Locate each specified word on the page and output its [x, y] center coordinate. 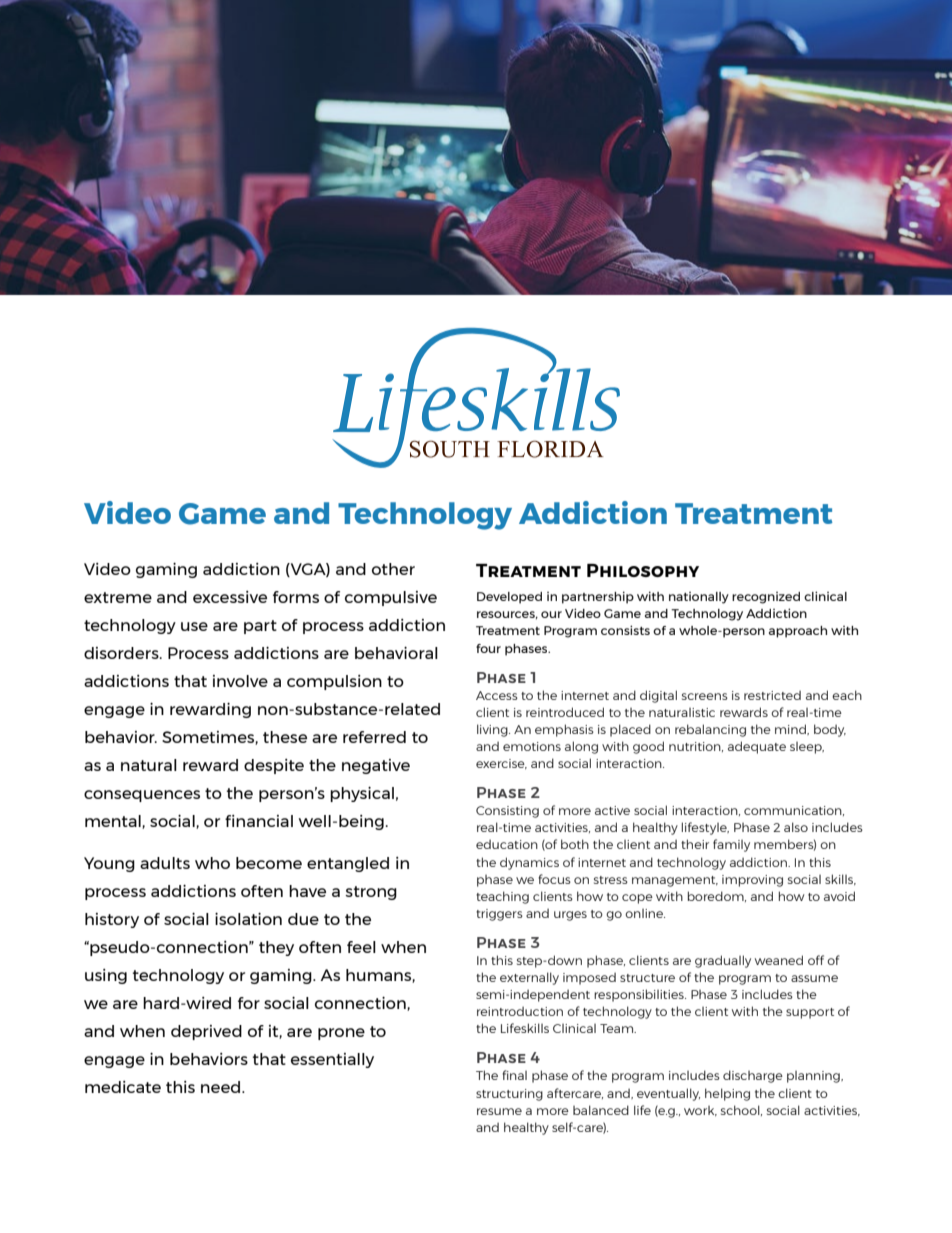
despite [274, 766]
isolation [248, 919]
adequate [757, 747]
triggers [499, 915]
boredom [717, 896]
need [222, 1087]
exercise [501, 764]
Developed [509, 598]
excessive [230, 597]
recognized [766, 598]
